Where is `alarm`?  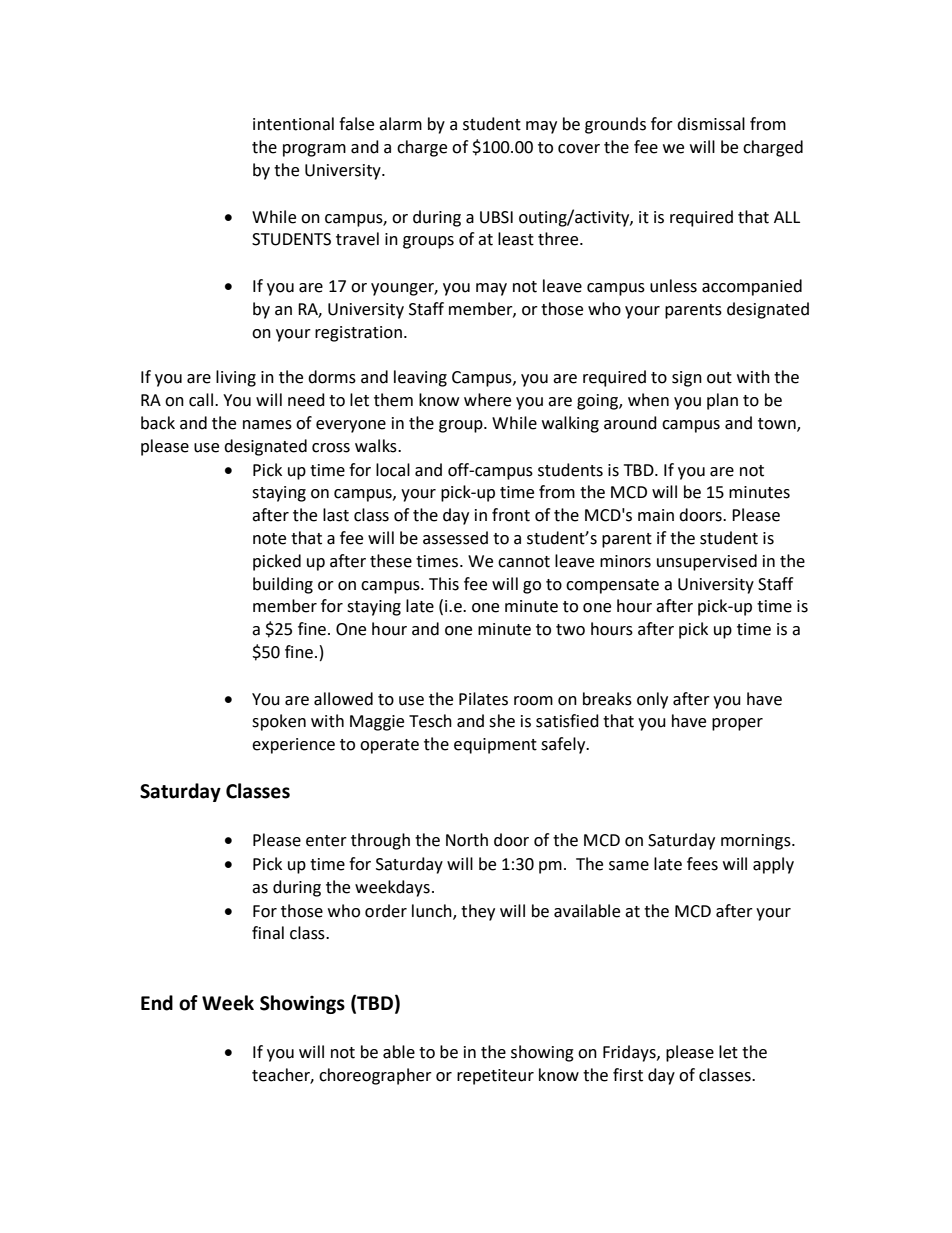
alarm is located at coordinates (400, 124).
